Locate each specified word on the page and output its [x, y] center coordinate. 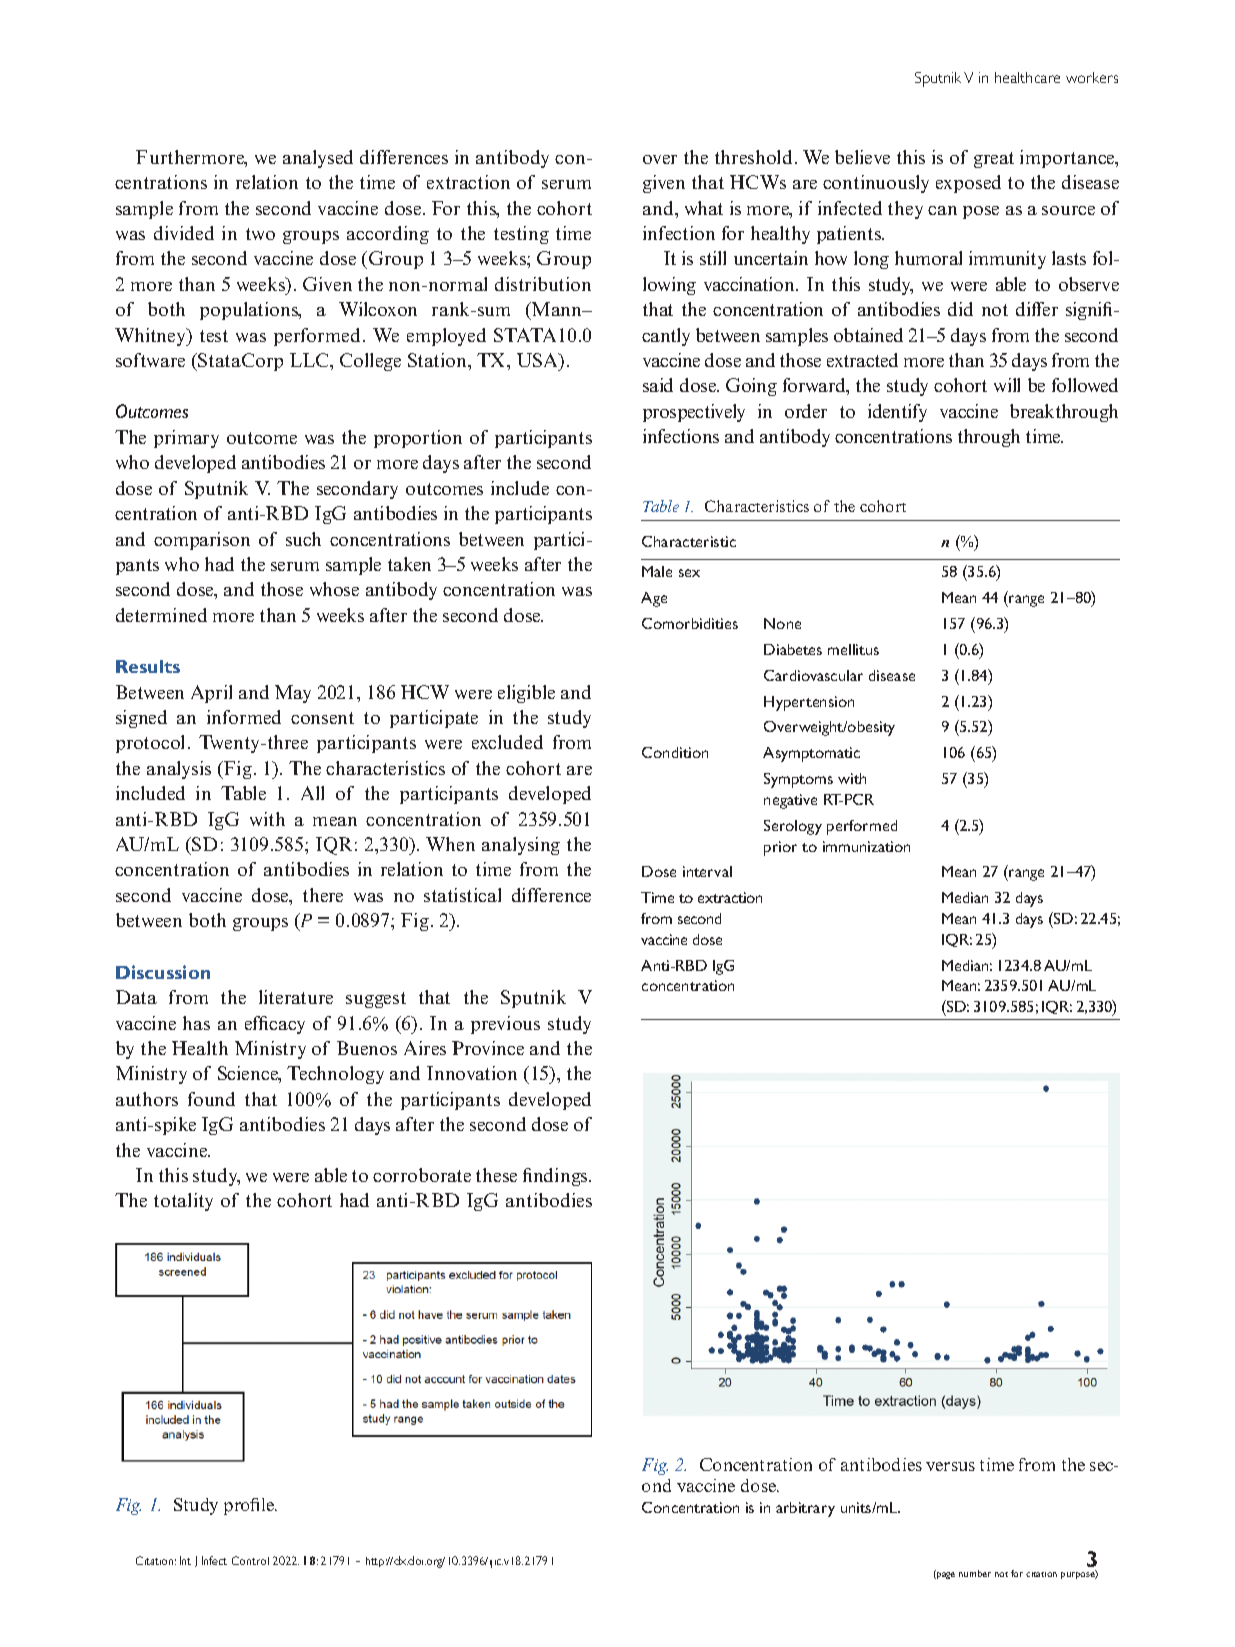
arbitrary [805, 1509]
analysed [318, 159]
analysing [521, 846]
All [312, 793]
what [704, 208]
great [994, 160]
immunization [866, 846]
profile [250, 1506]
